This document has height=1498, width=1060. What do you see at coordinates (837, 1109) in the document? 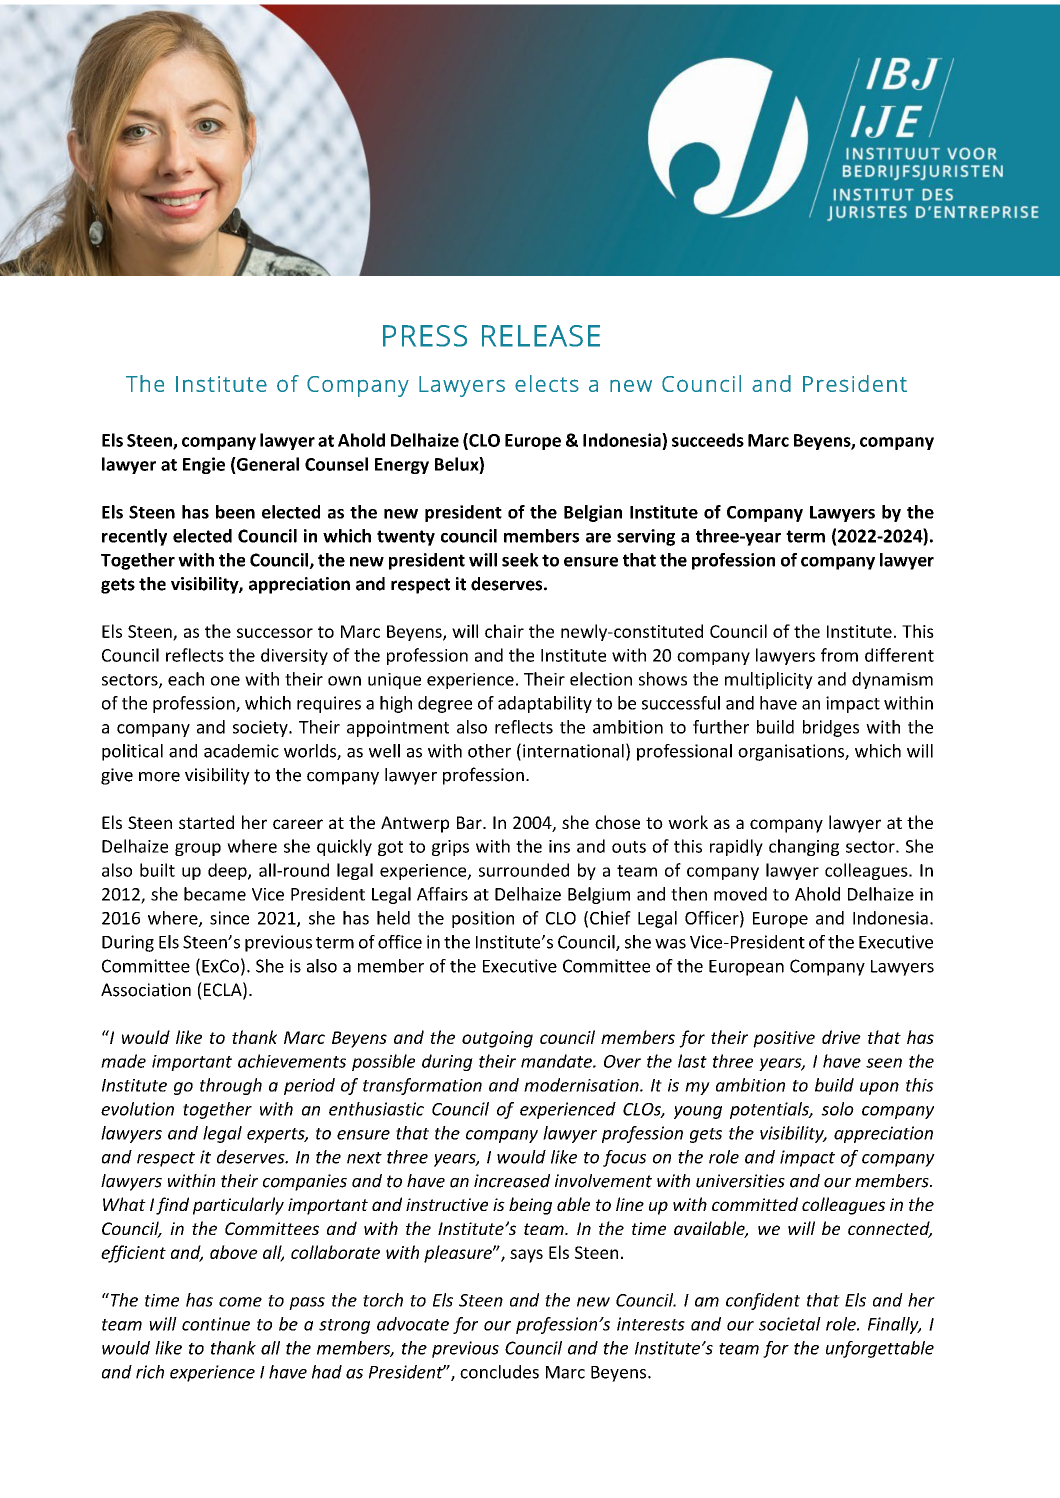
I see `solo` at bounding box center [837, 1109].
